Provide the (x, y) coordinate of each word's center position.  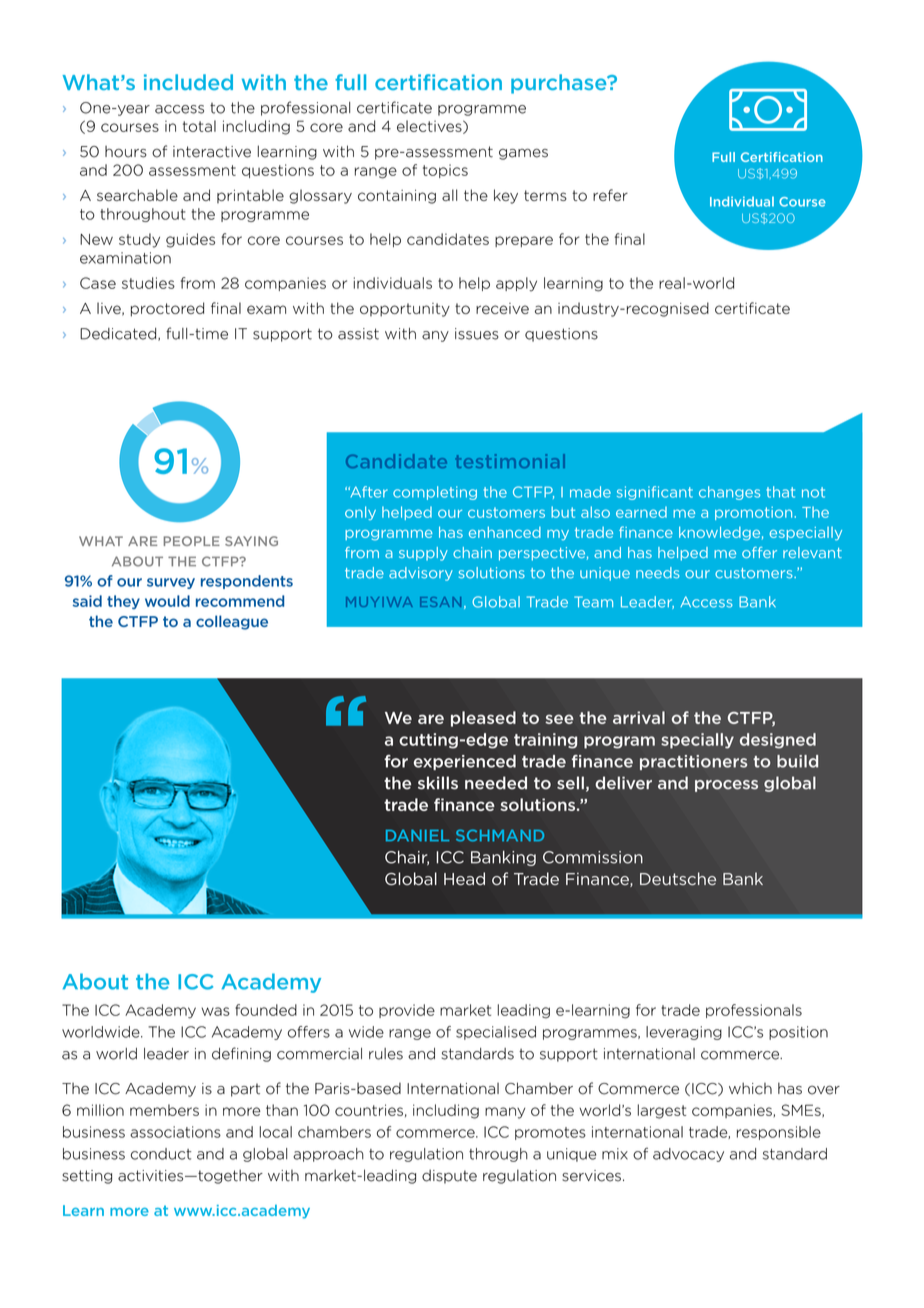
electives (430, 127)
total (199, 126)
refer (610, 195)
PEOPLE (191, 541)
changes (729, 493)
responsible (779, 1133)
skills (438, 783)
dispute (449, 1176)
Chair (407, 858)
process (726, 786)
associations (175, 1132)
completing (435, 493)
